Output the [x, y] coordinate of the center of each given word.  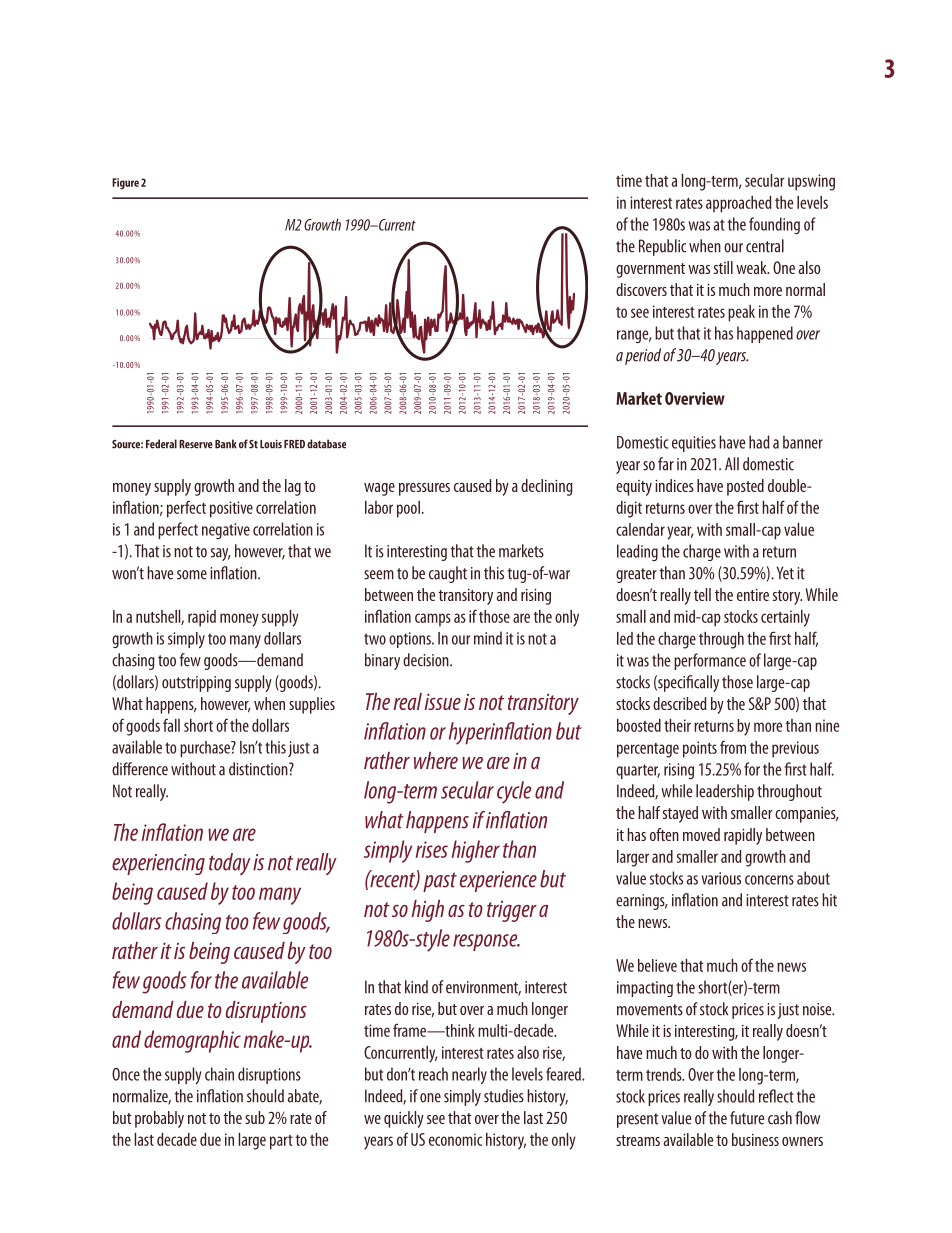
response [486, 942]
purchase [206, 749]
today [230, 864]
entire [753, 595]
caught [448, 574]
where [436, 760]
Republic [662, 247]
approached [738, 204]
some [192, 575]
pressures [424, 489]
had [759, 442]
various [721, 878]
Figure [125, 183]
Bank [226, 444]
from [733, 747]
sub [255, 1117]
